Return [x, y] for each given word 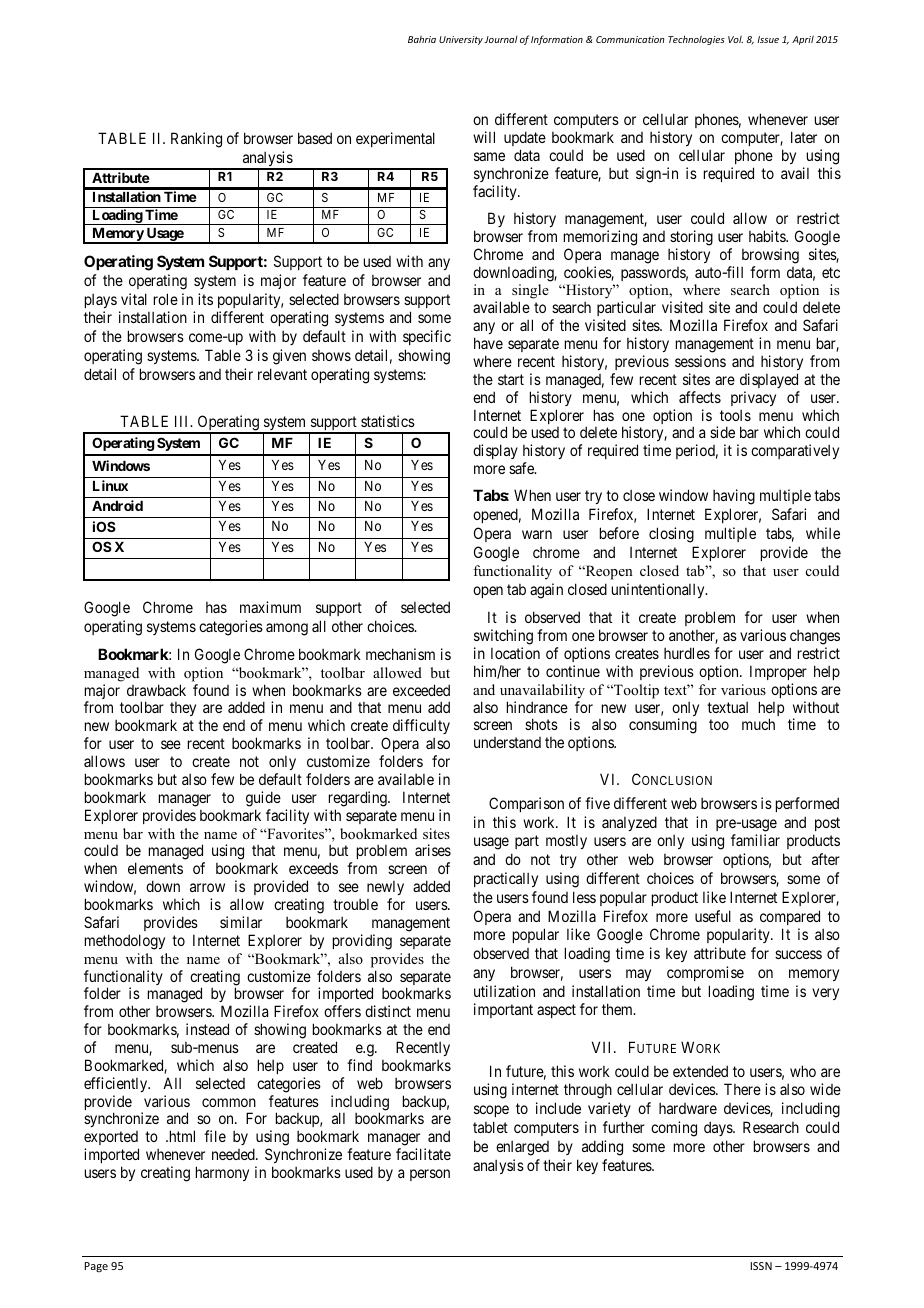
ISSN [761, 1266]
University [461, 40]
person [430, 1175]
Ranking [196, 140]
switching [503, 637]
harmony [222, 1173]
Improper [778, 672]
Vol [735, 39]
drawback [156, 690]
